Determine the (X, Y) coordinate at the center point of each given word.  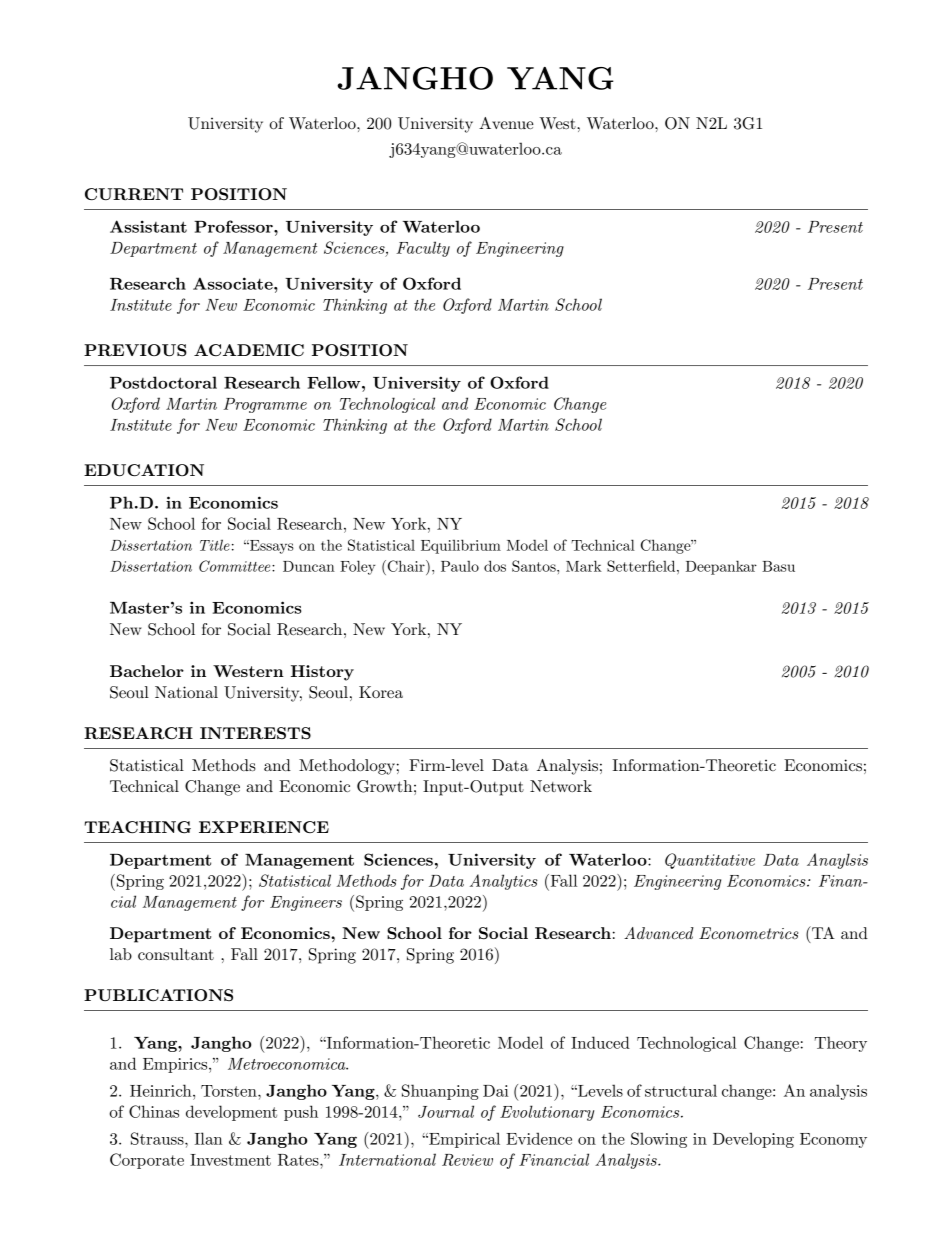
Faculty (423, 249)
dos (495, 566)
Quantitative (710, 861)
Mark (584, 566)
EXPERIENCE (264, 827)
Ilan (209, 1138)
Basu (778, 566)
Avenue (506, 123)
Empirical (463, 1140)
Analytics (504, 882)
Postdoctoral (163, 382)
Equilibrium (461, 546)
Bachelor (147, 671)
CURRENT (134, 194)
